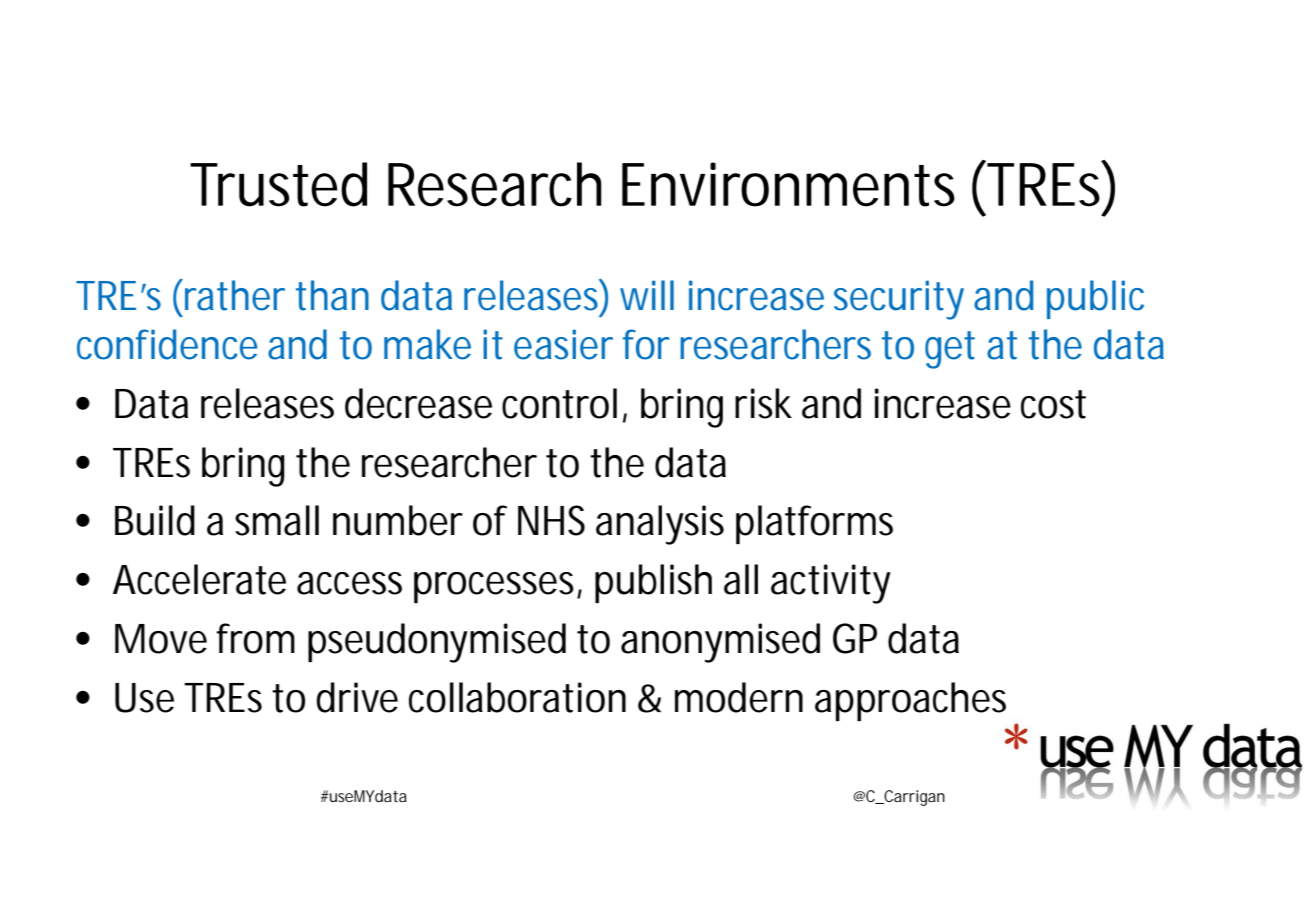  What do you see at coordinates (418, 403) in the screenshot?
I see `decrease` at bounding box center [418, 403].
